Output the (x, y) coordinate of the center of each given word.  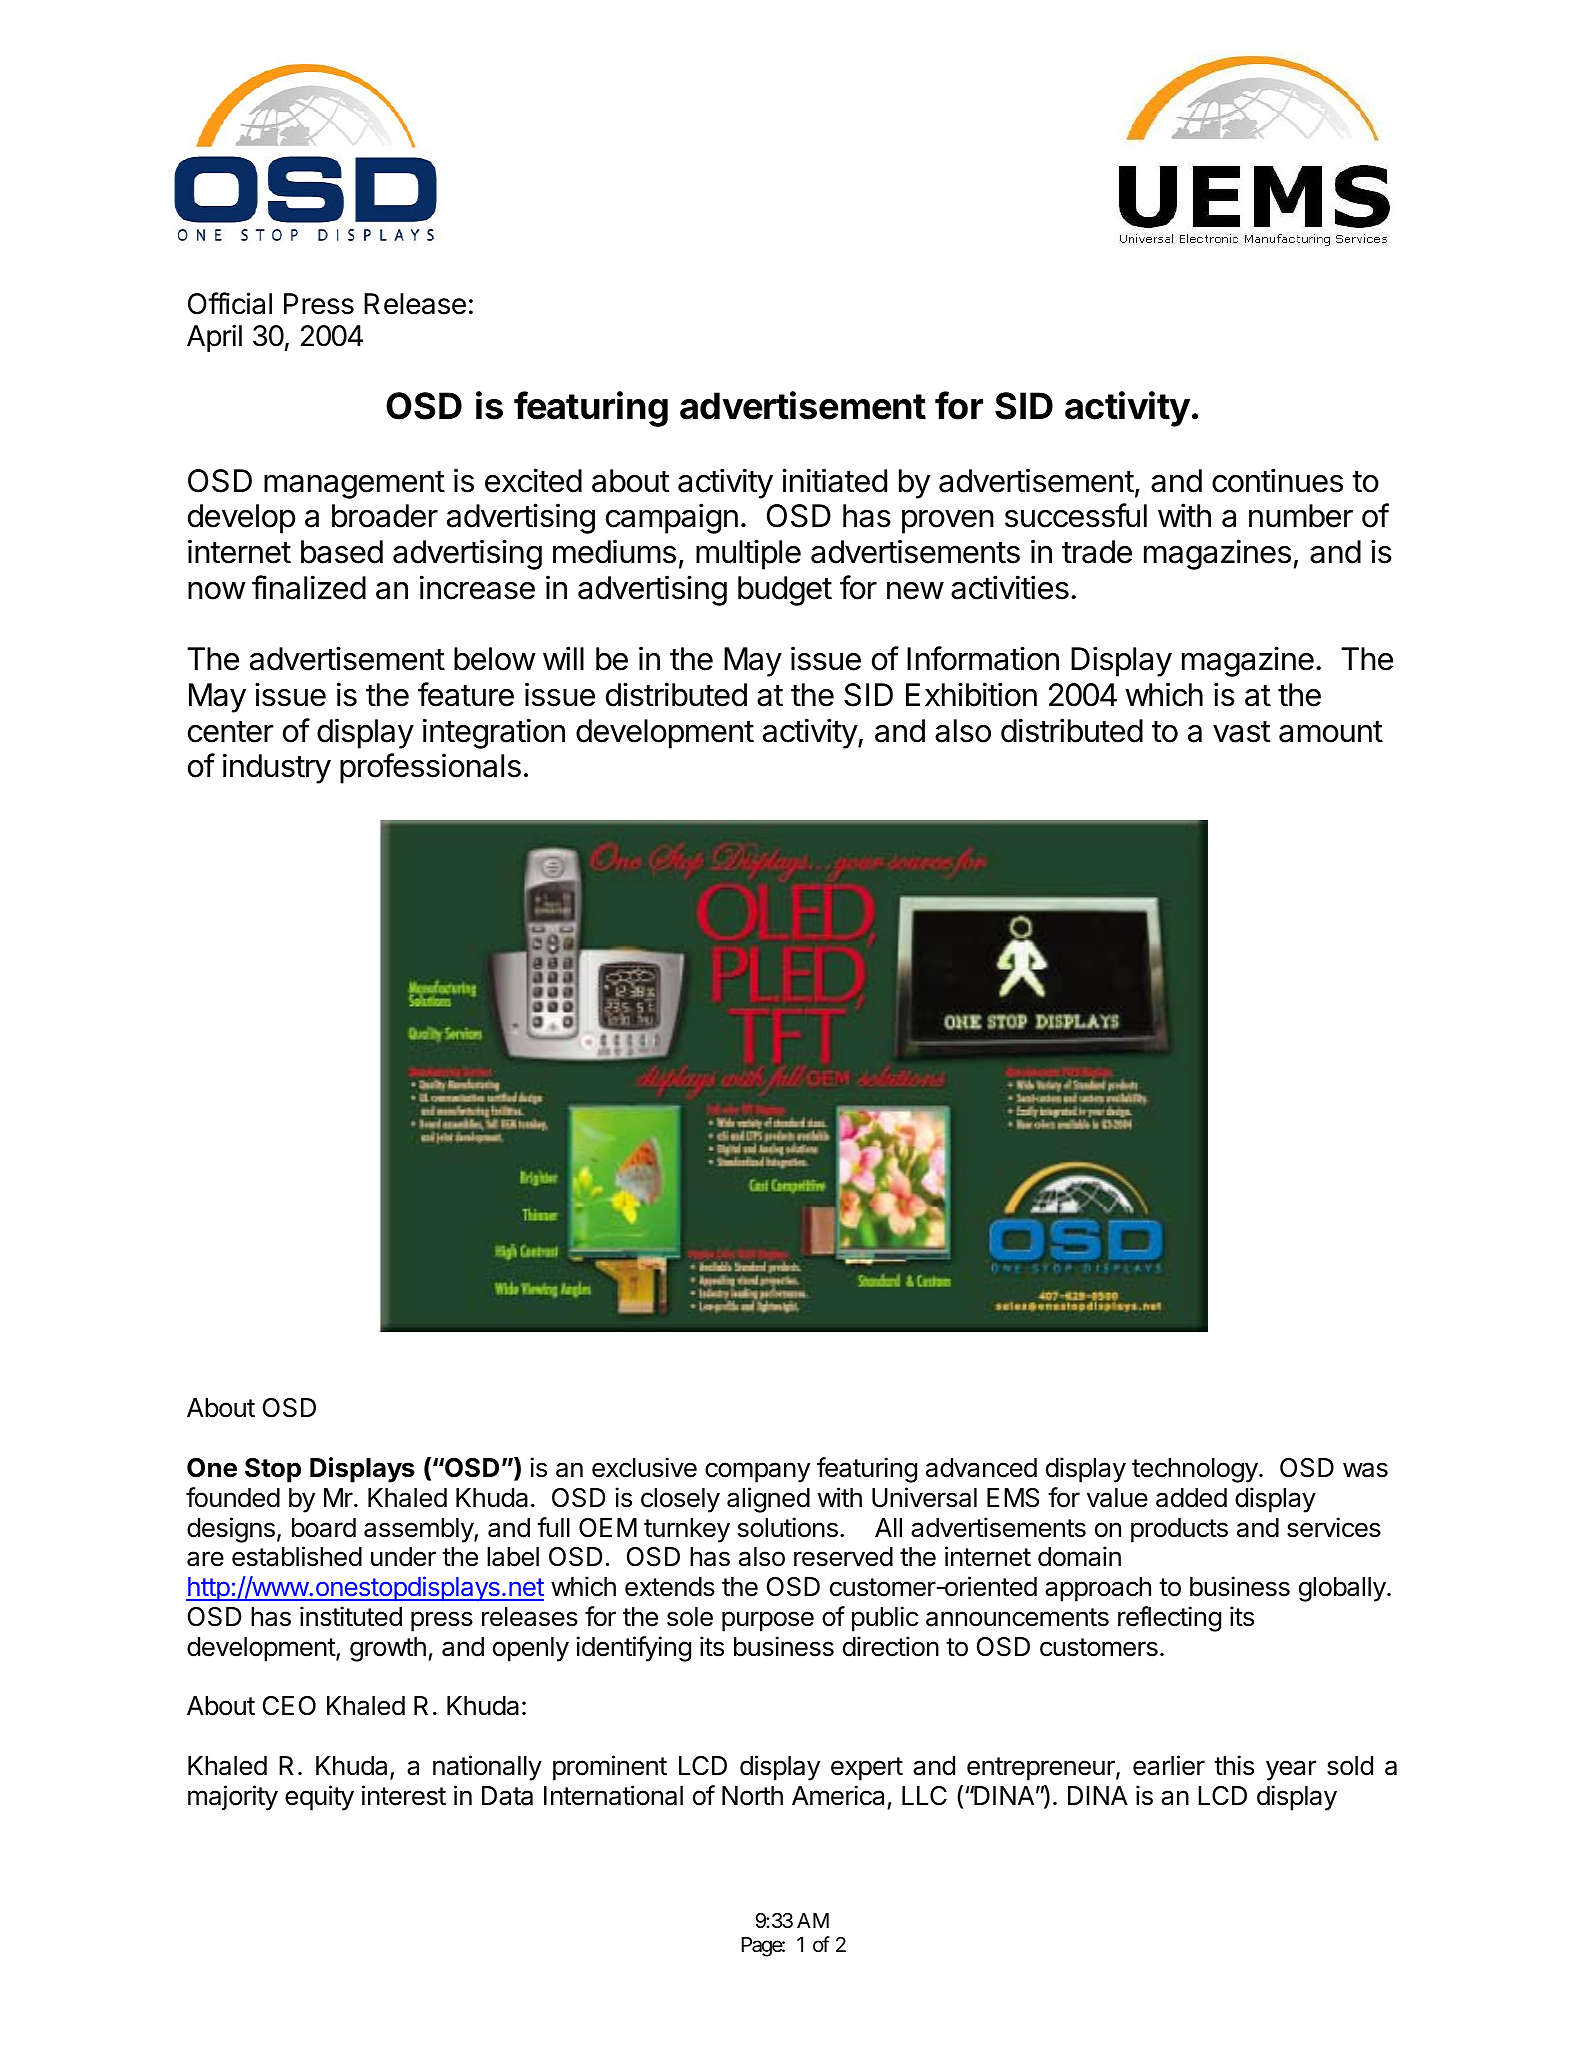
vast (1241, 732)
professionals (430, 768)
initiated (834, 480)
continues (1277, 480)
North (752, 1796)
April (214, 338)
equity (319, 1798)
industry (277, 768)
